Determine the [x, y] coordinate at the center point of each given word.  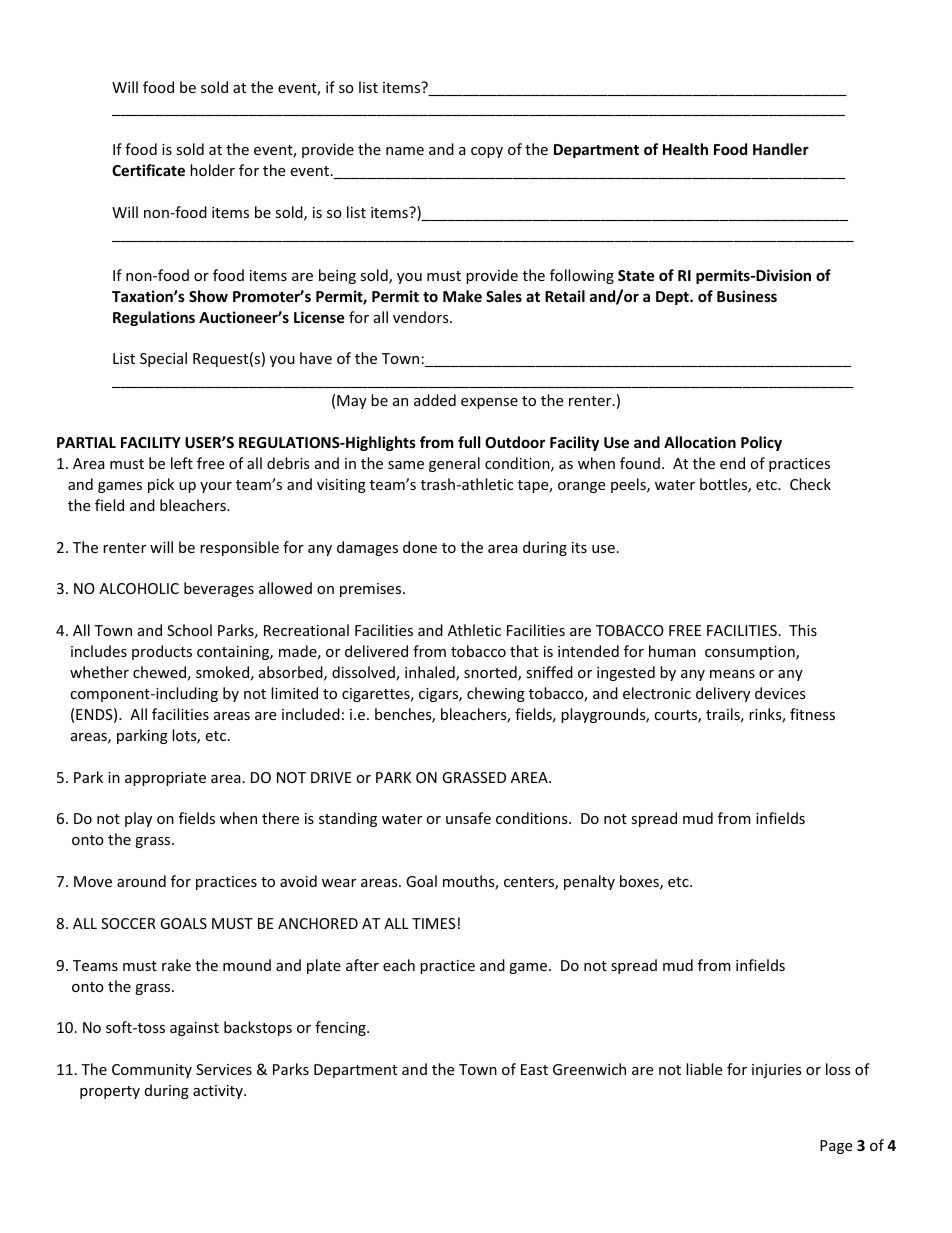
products [162, 652]
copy [487, 152]
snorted [491, 673]
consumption [751, 653]
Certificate [148, 170]
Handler [781, 149]
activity [219, 1092]
